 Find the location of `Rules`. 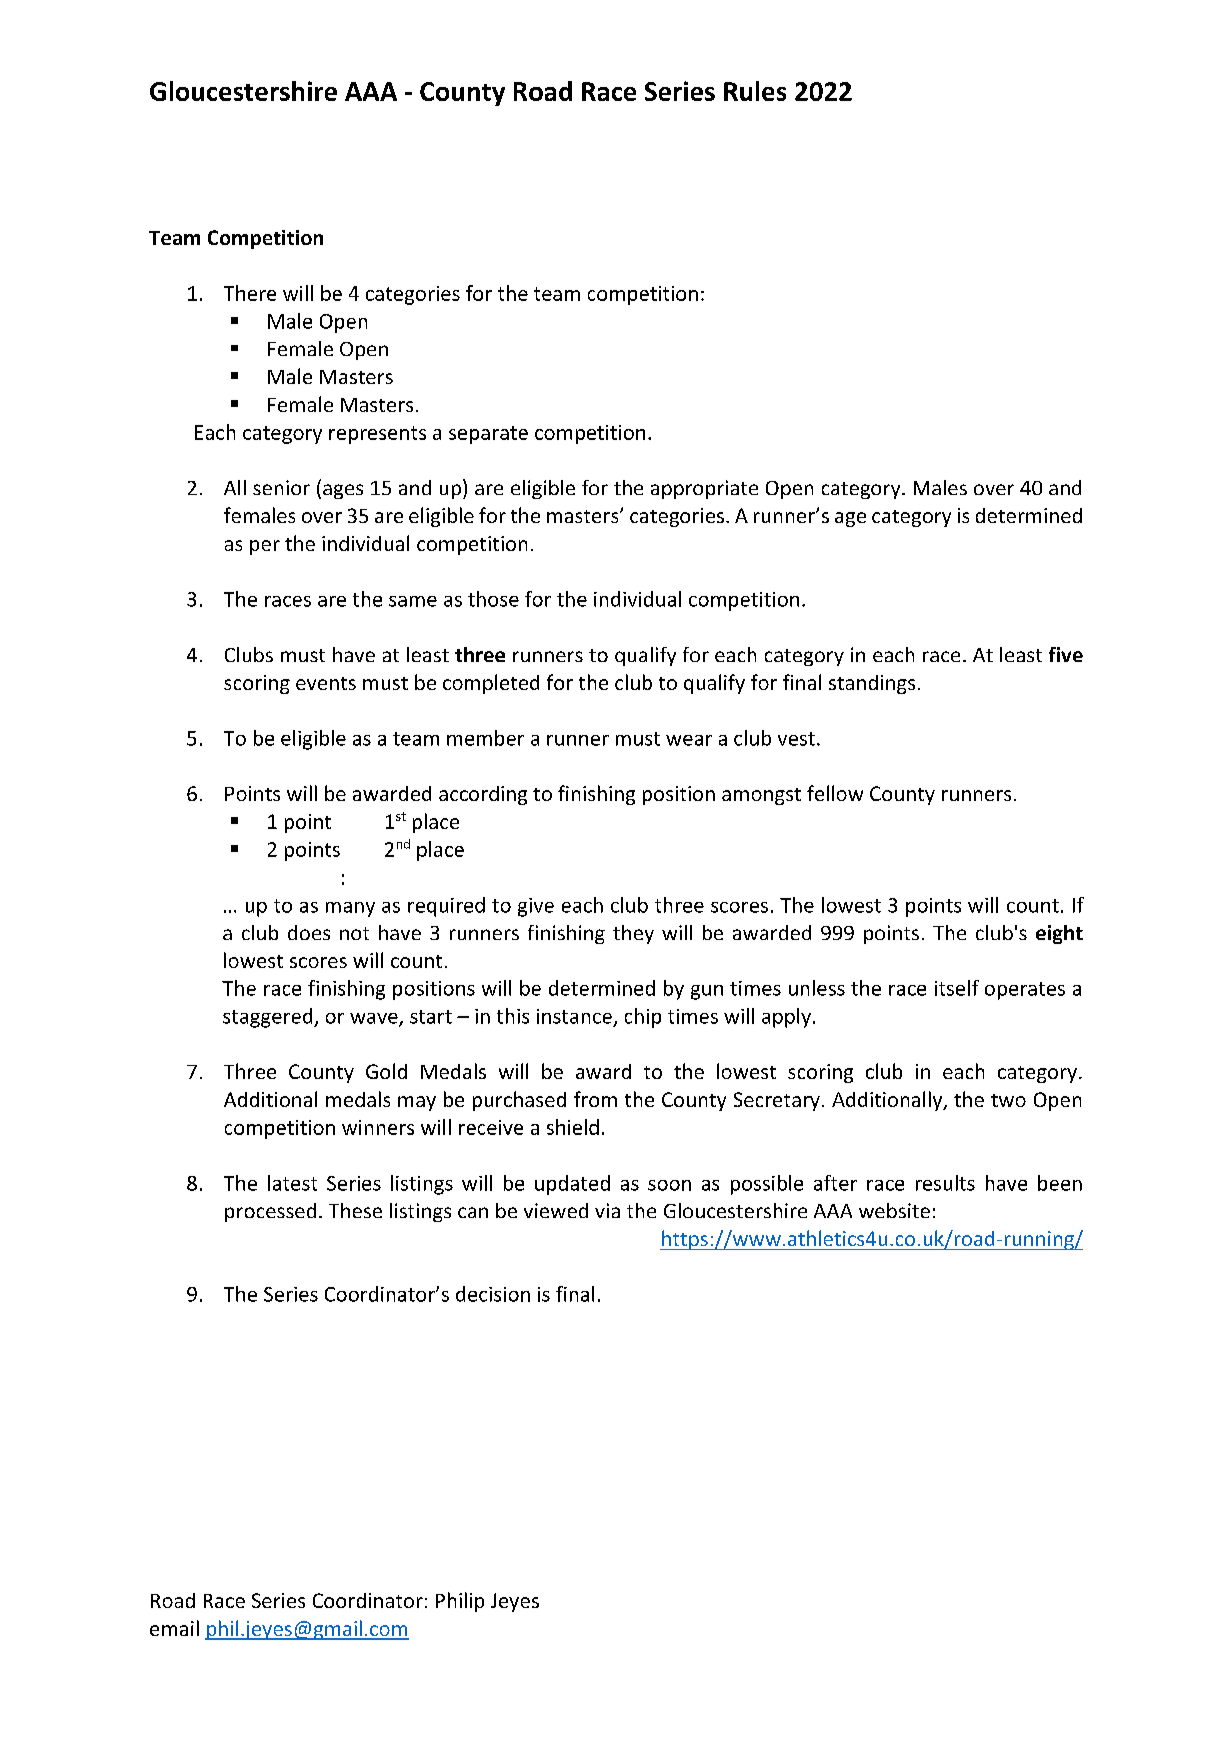

Rules is located at coordinates (755, 91).
